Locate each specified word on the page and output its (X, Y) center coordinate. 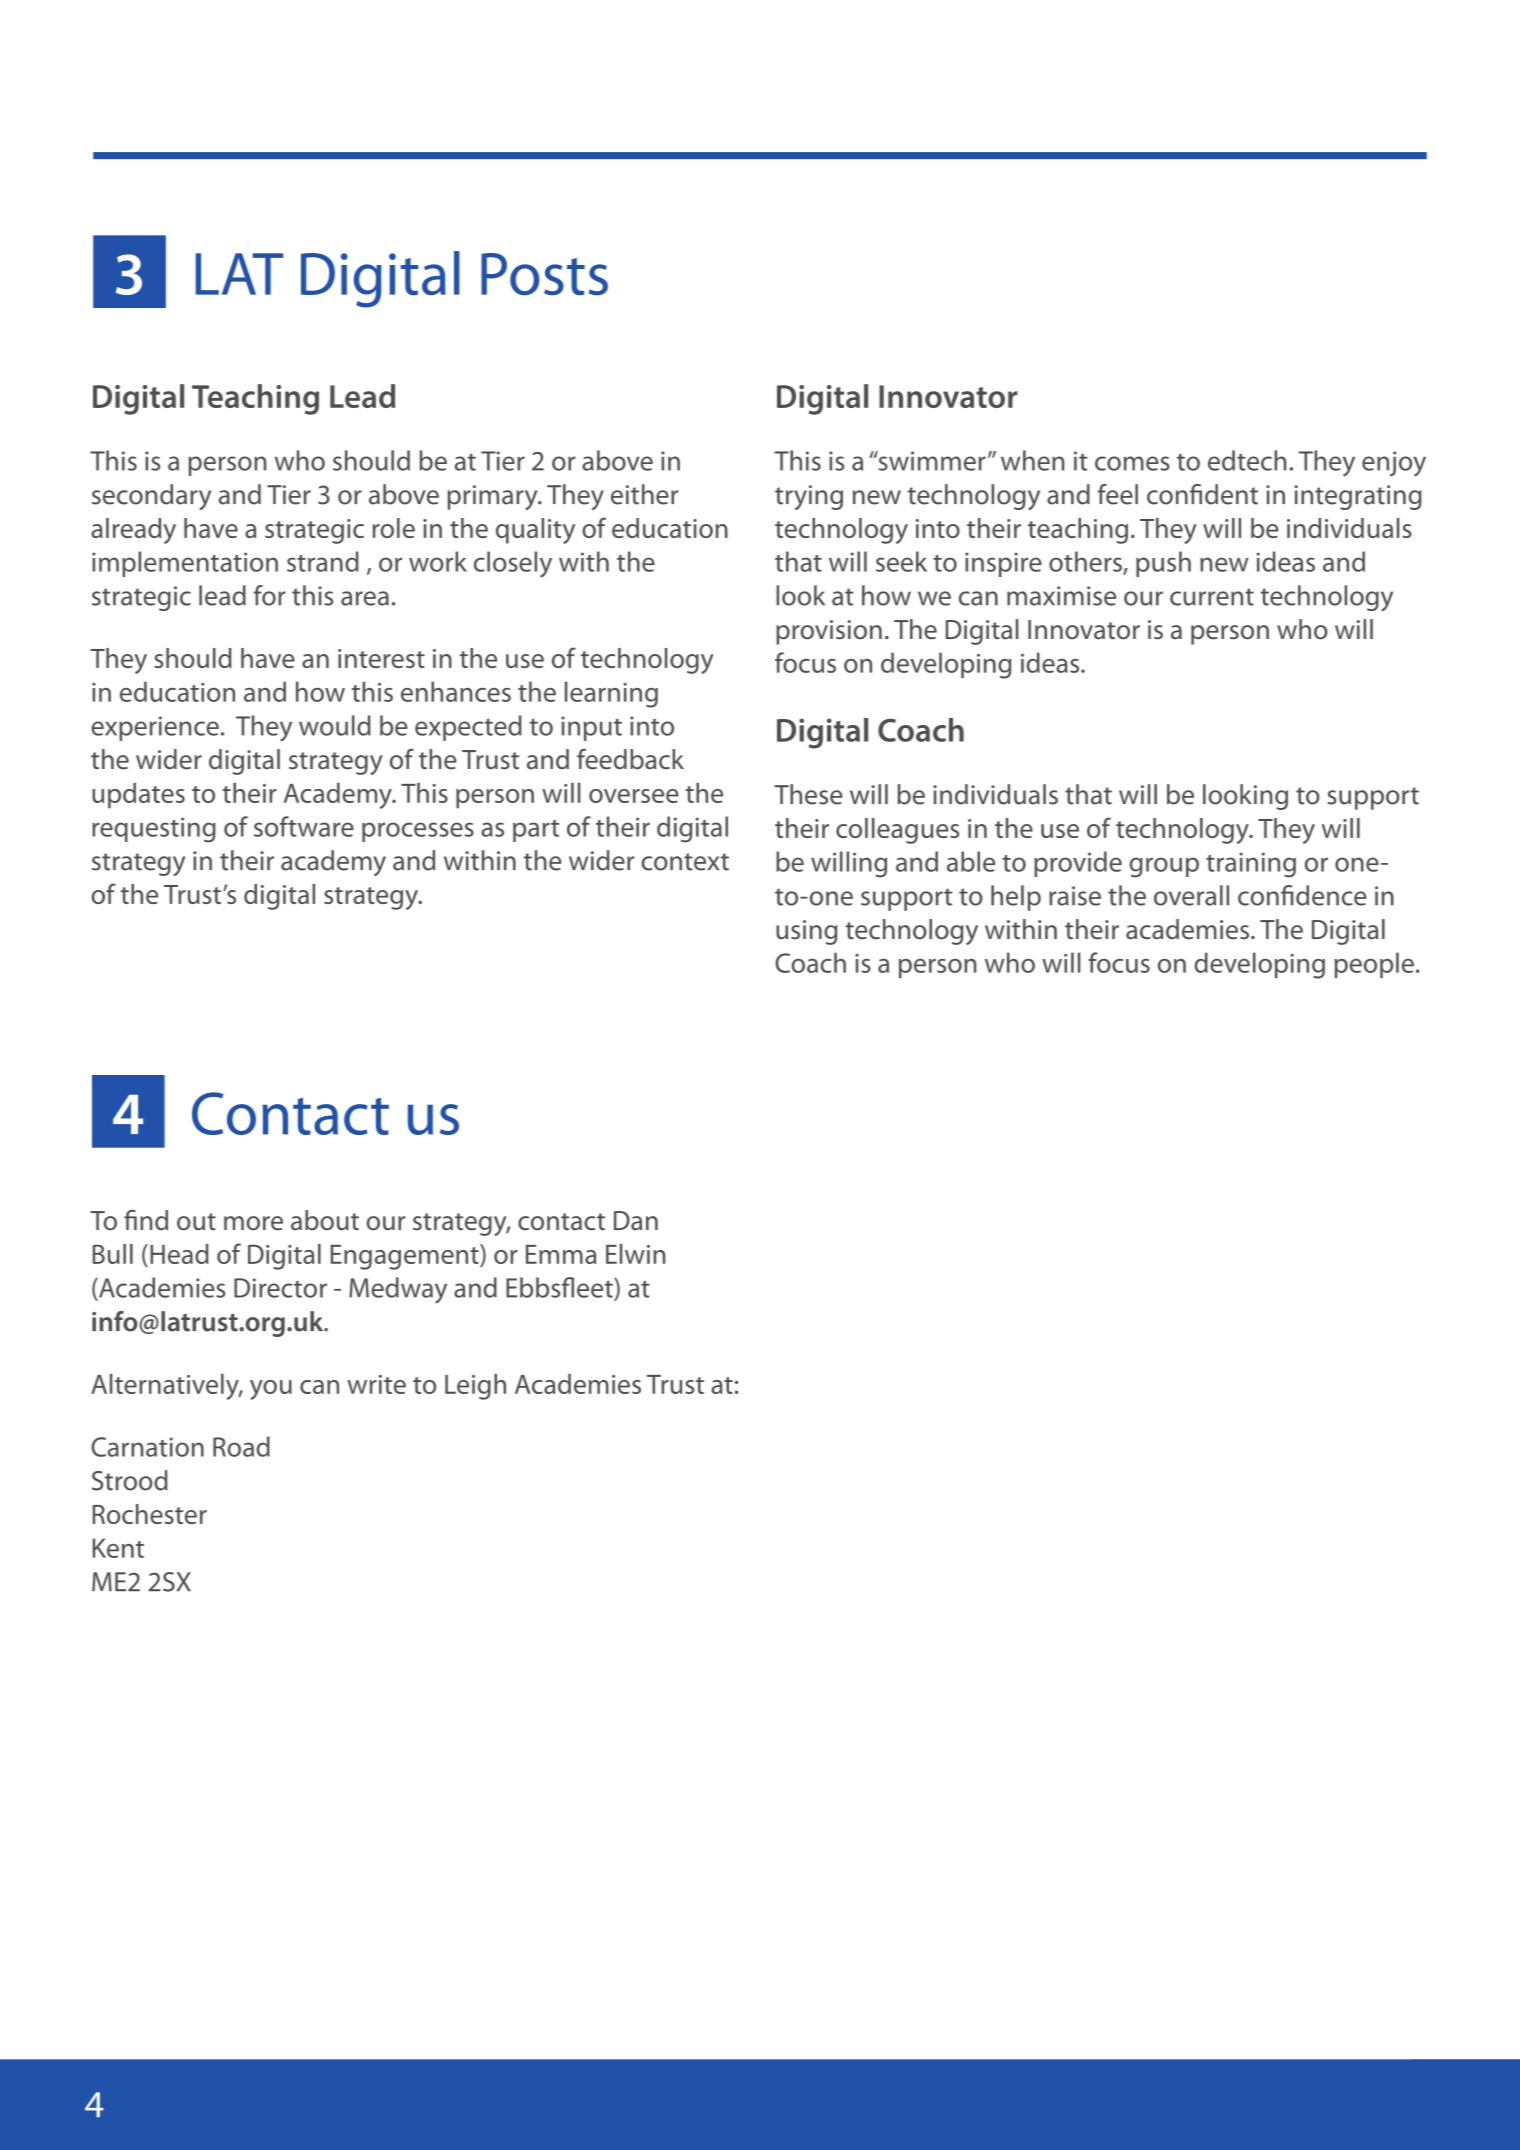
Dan (636, 1221)
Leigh (475, 1387)
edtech (1247, 460)
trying (809, 497)
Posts (544, 274)
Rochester (150, 1514)
